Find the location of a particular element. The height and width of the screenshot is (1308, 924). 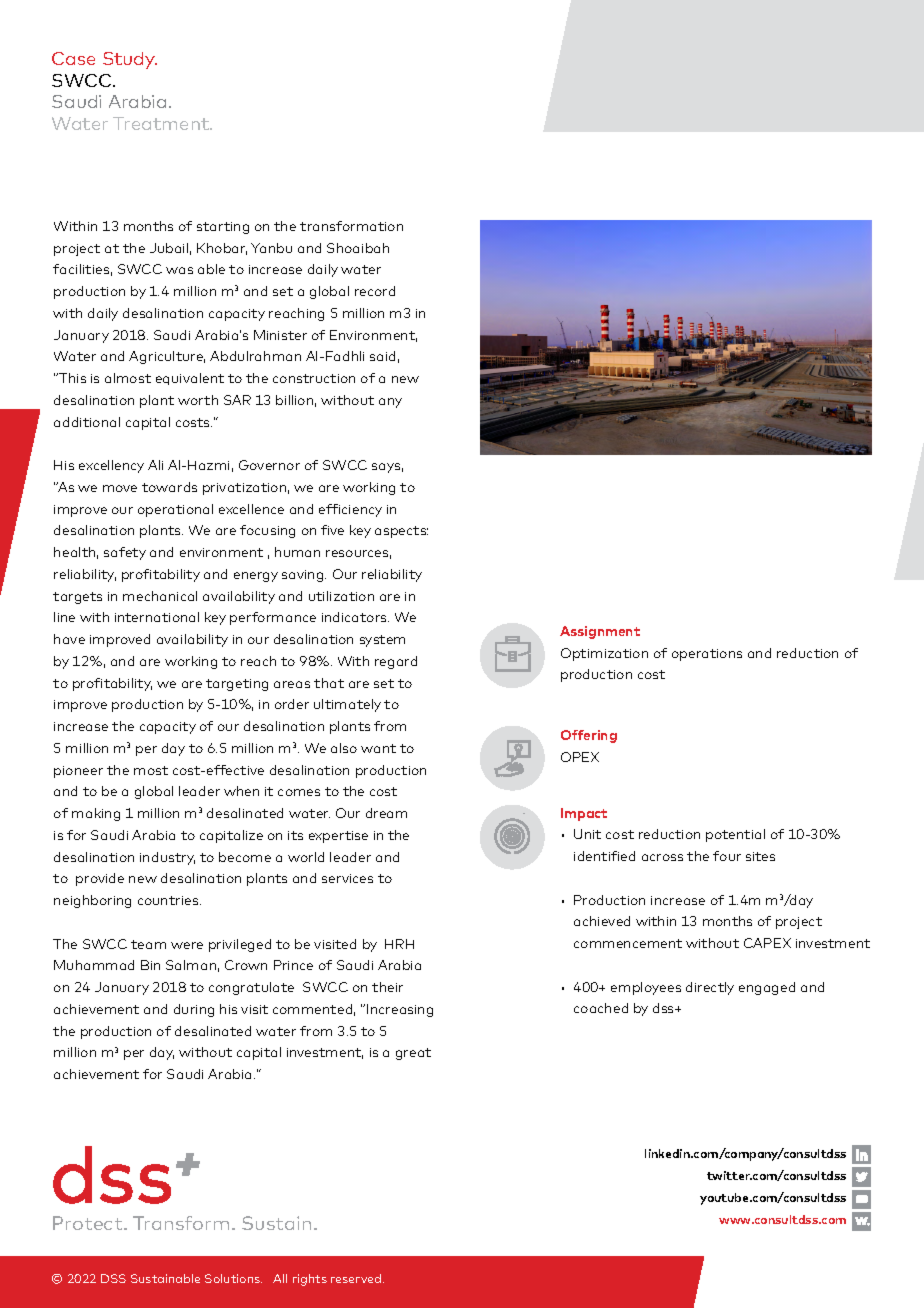

regard is located at coordinates (396, 662).
